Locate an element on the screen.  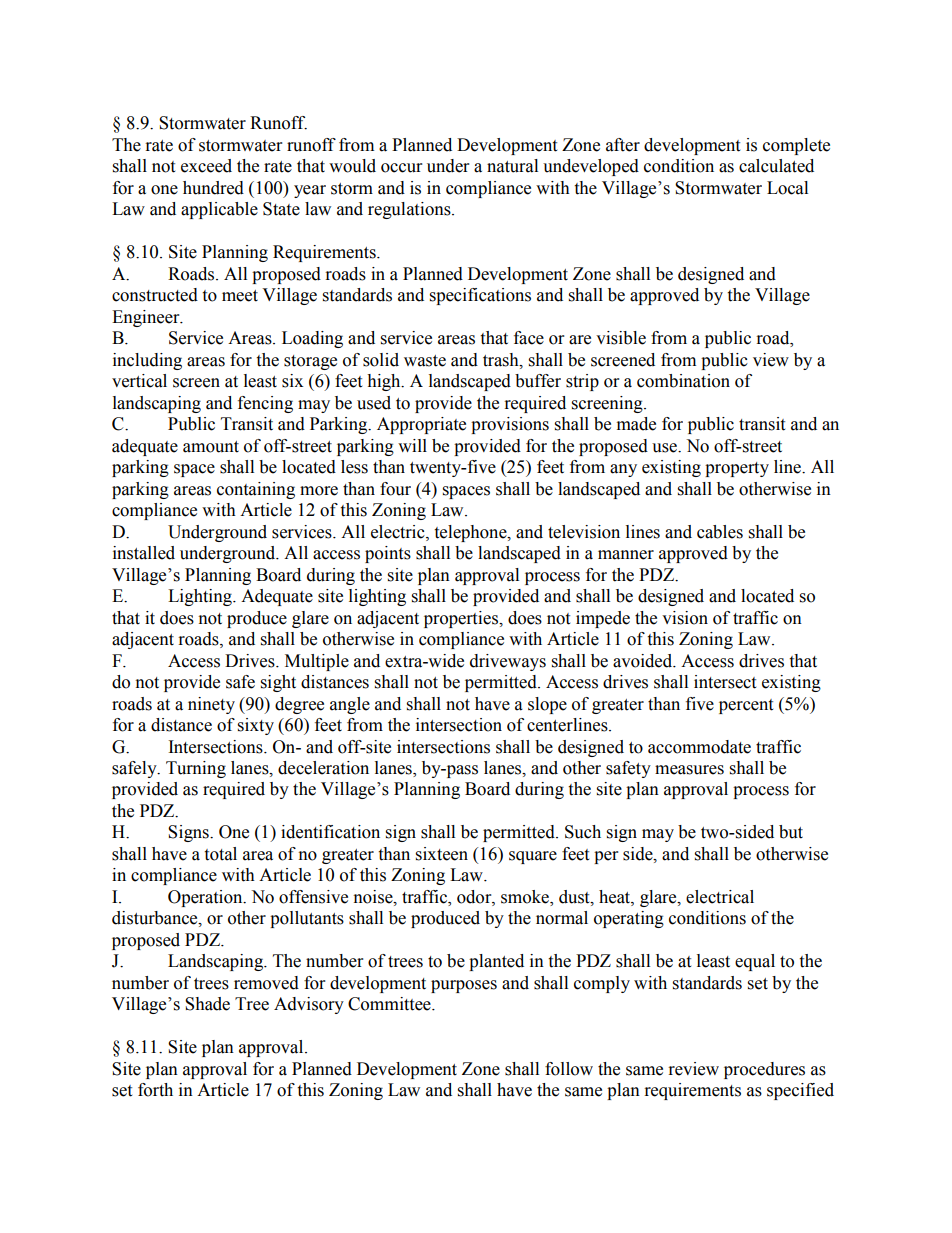
forth is located at coordinates (155, 1090).
